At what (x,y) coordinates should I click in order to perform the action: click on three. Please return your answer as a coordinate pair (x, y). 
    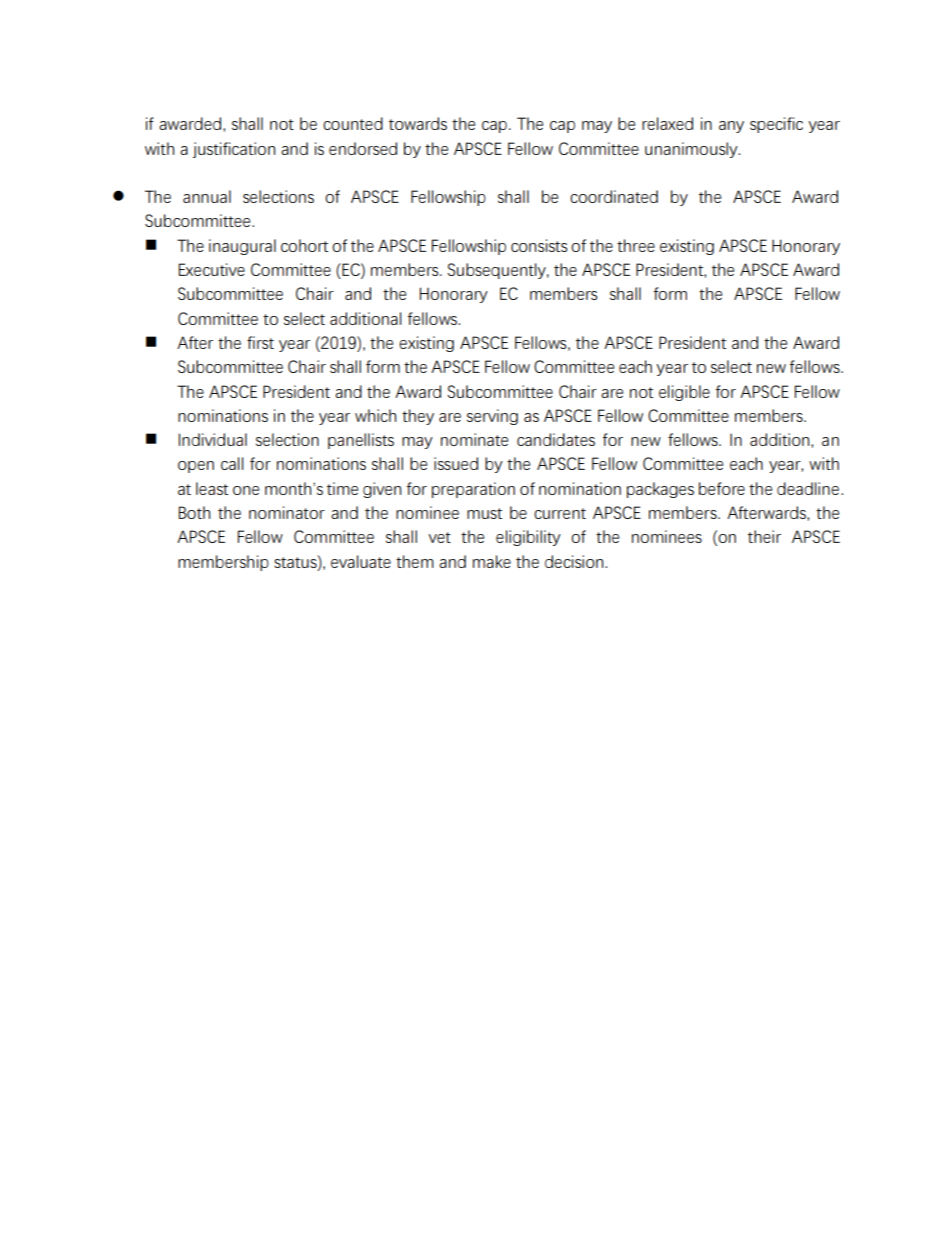
    Looking at the image, I should click on (636, 245).
